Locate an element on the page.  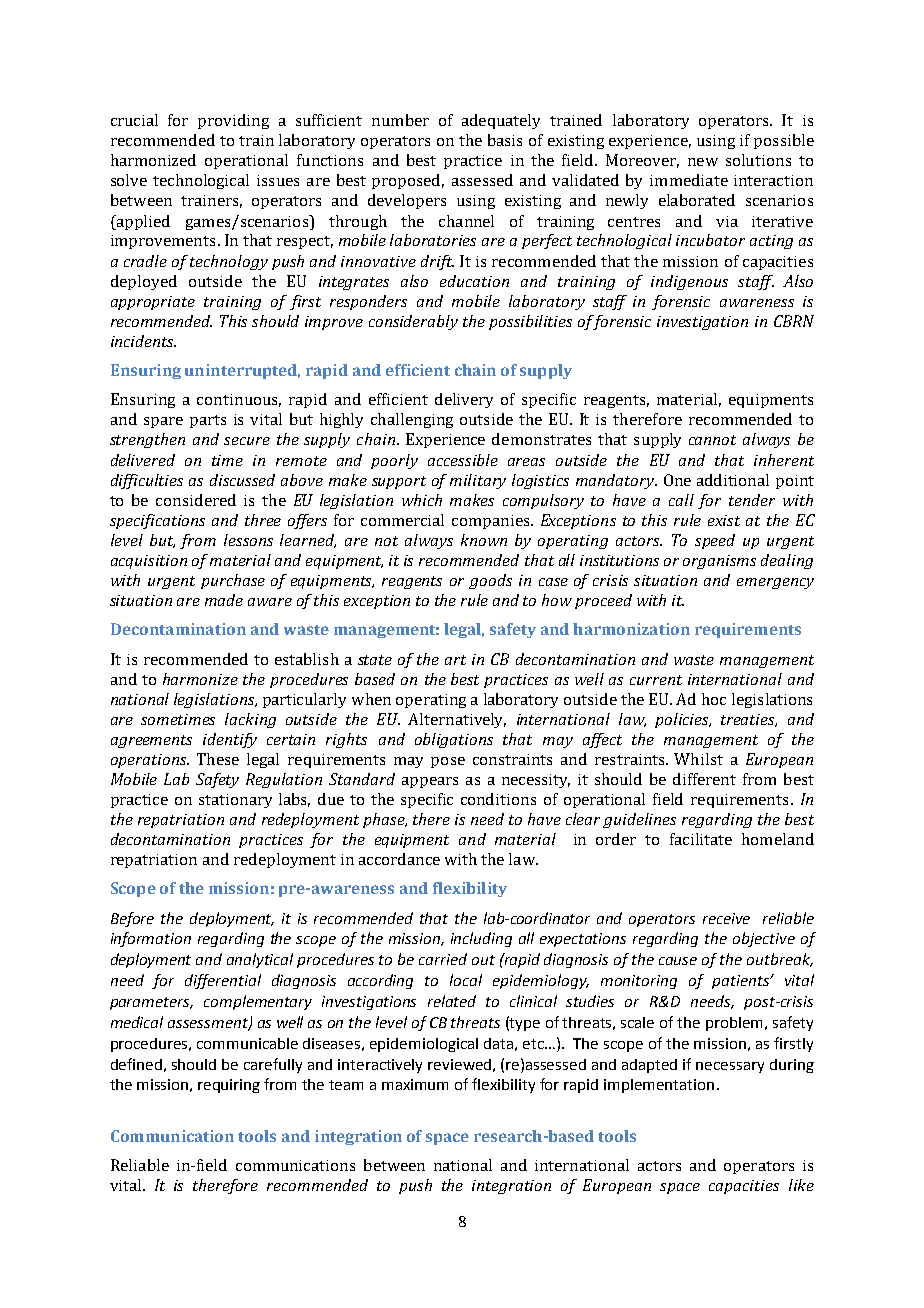
additional is located at coordinates (733, 480).
